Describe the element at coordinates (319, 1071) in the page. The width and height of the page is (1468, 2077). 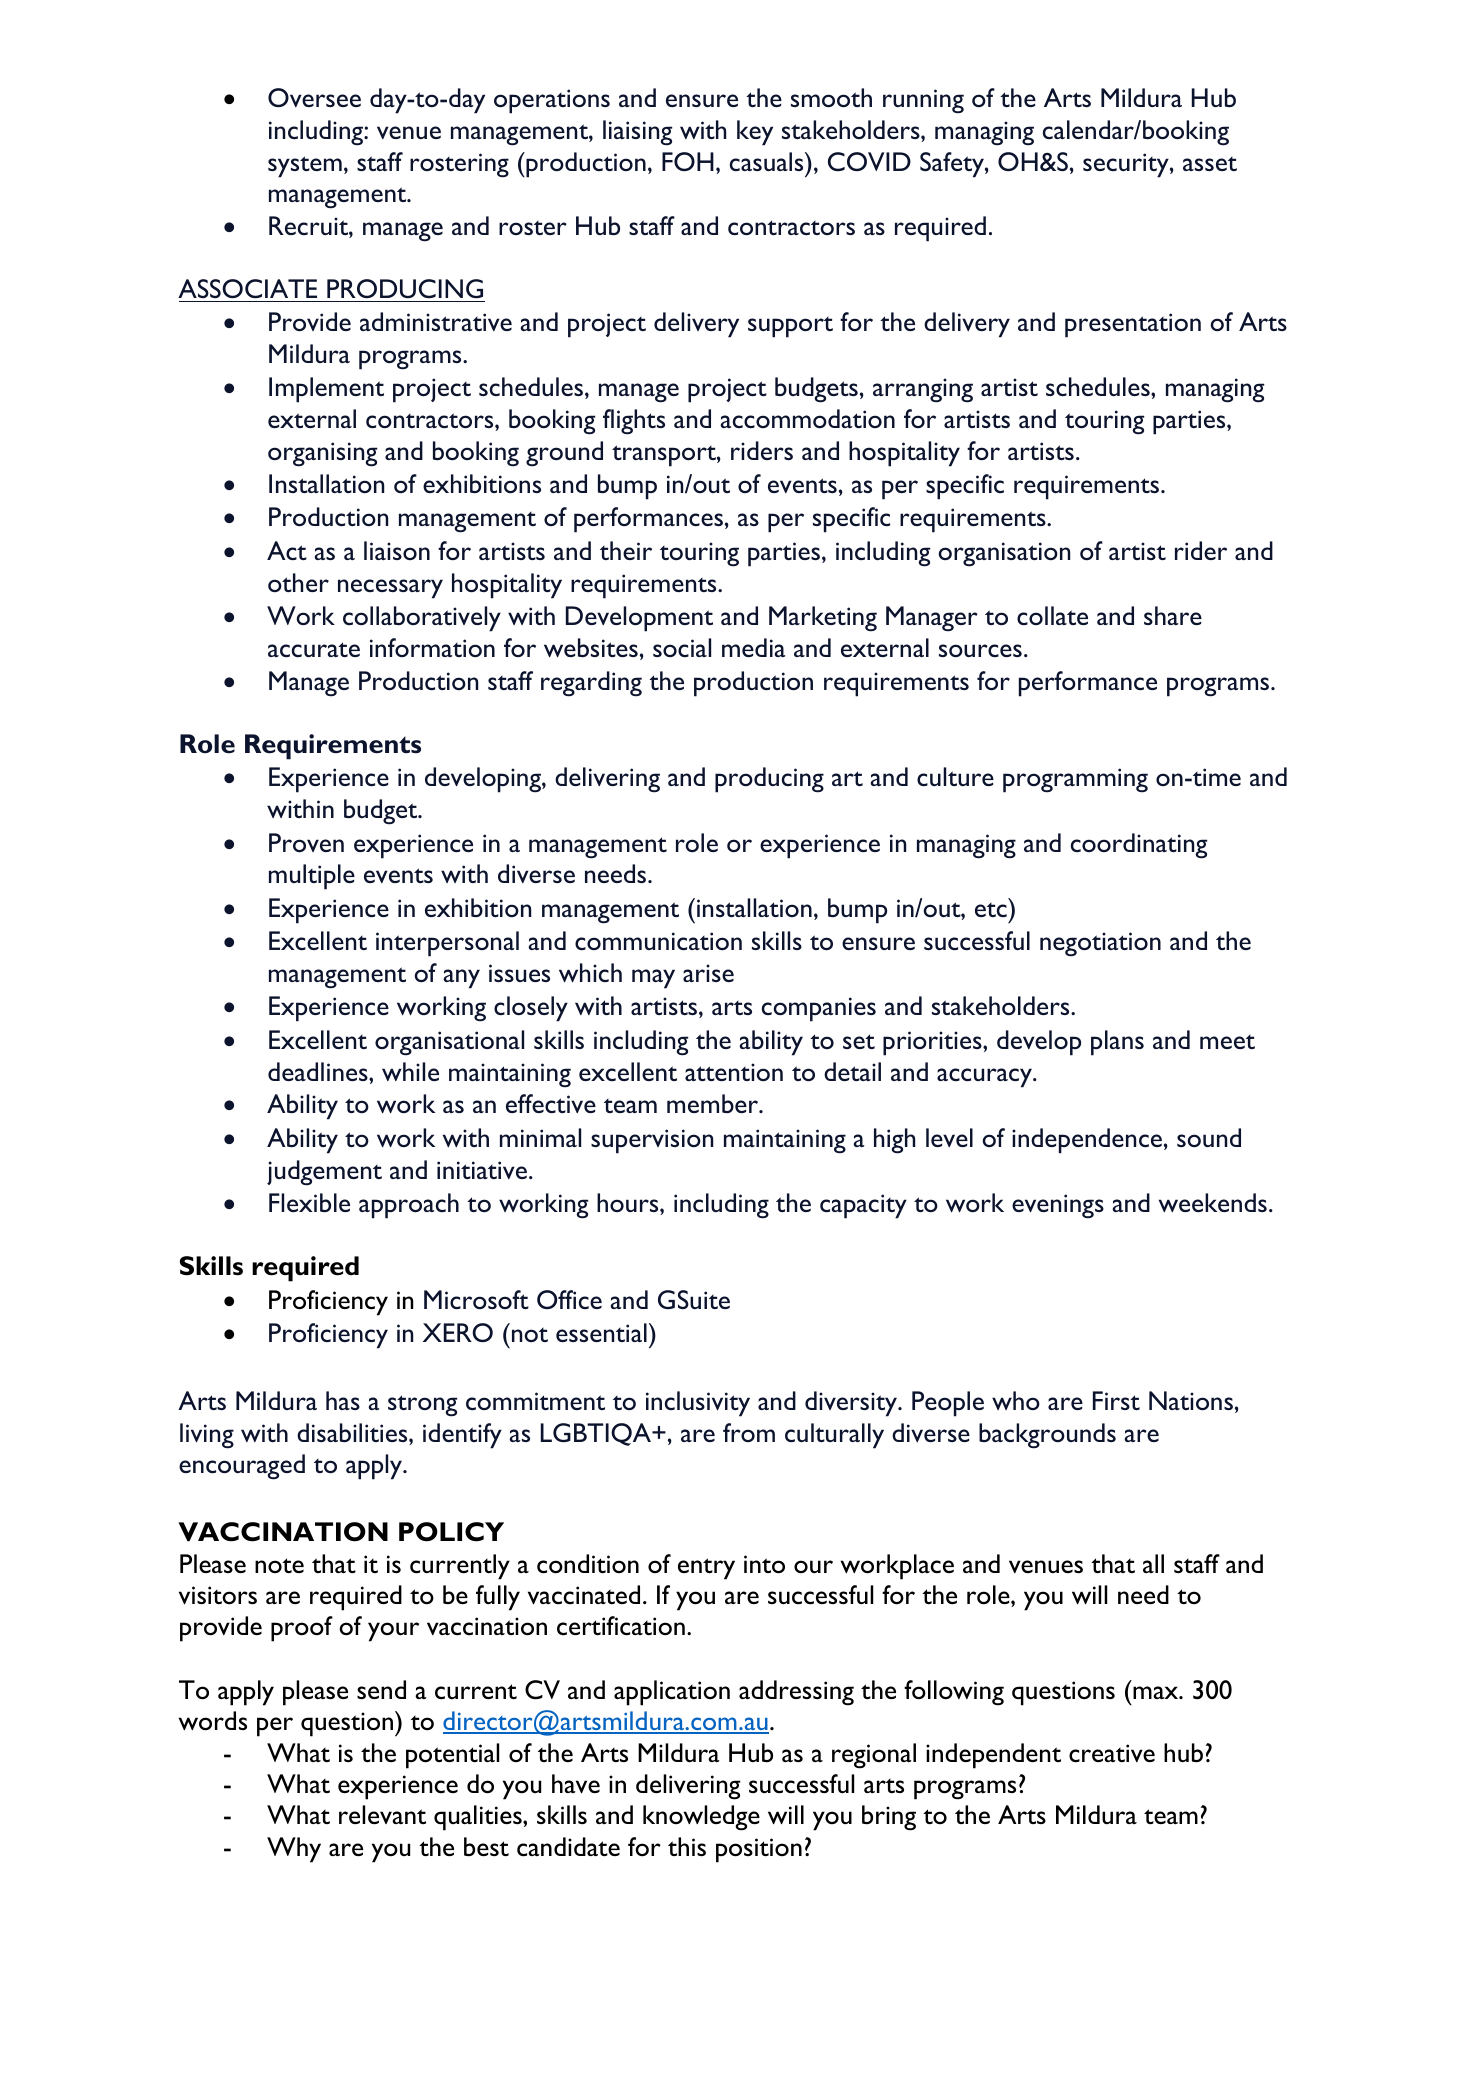
I see `deadlines` at that location.
